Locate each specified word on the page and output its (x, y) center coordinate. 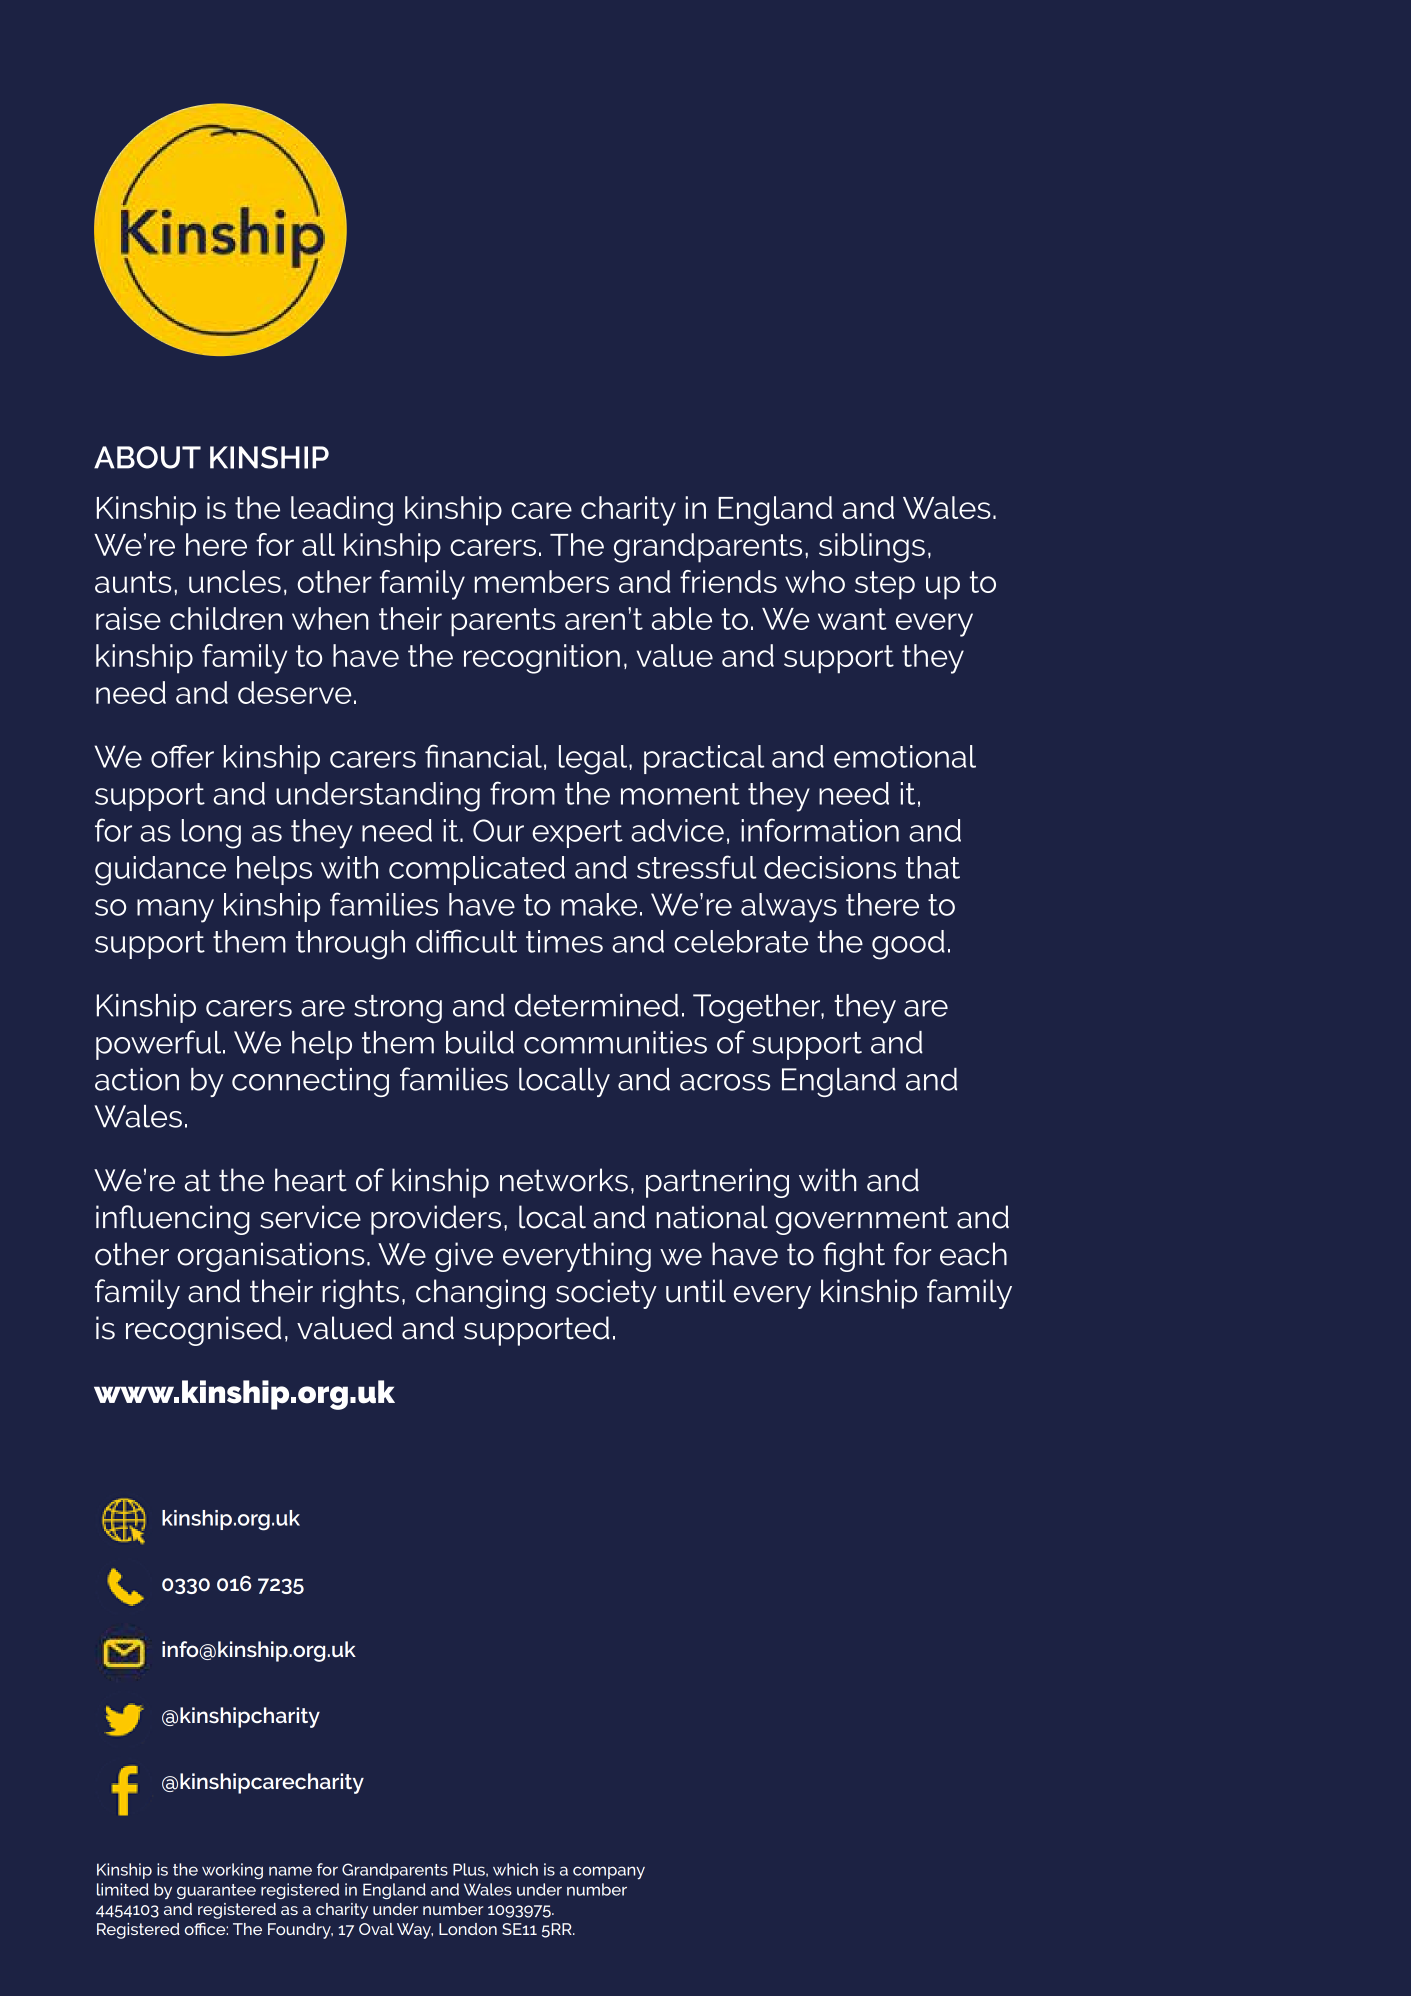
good (908, 945)
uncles (235, 581)
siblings (872, 548)
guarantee (216, 1891)
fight (854, 1257)
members (542, 581)
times (564, 941)
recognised (203, 1331)
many (175, 911)
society (606, 1294)
